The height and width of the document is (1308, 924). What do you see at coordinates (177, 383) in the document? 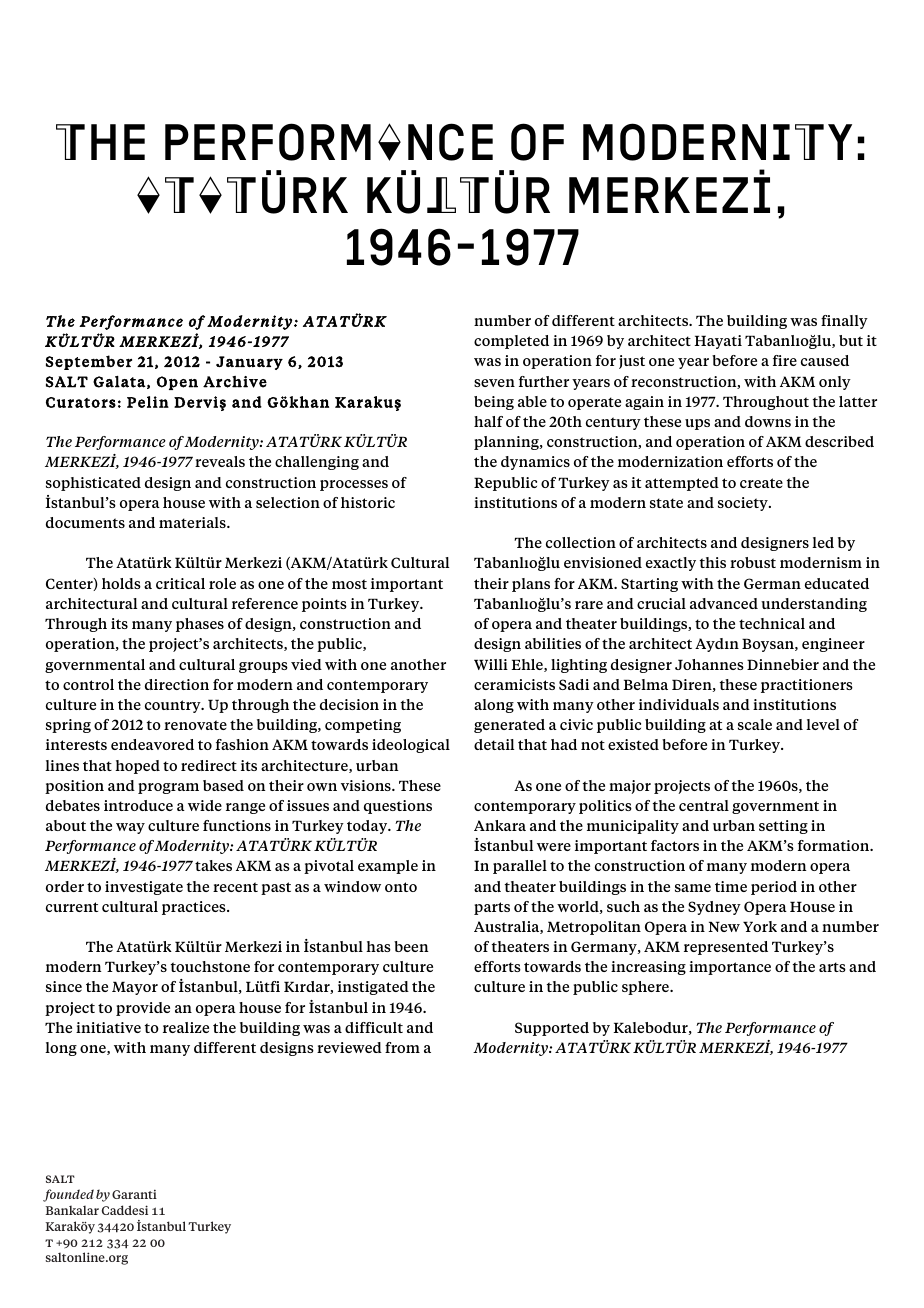
I see `Open` at bounding box center [177, 383].
